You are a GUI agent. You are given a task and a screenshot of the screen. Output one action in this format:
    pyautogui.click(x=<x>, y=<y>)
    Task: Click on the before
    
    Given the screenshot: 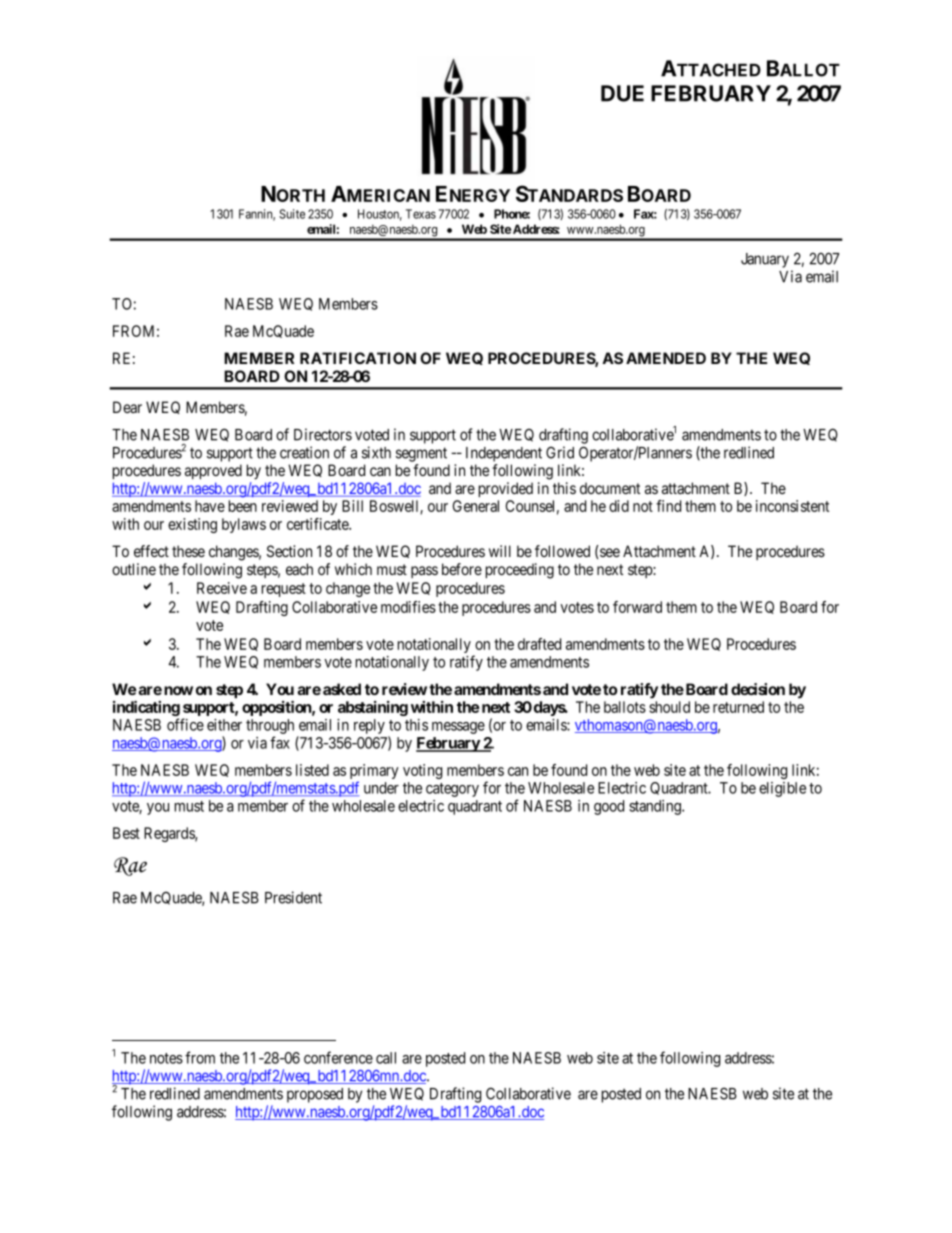 What is the action you would take?
    pyautogui.click(x=462, y=569)
